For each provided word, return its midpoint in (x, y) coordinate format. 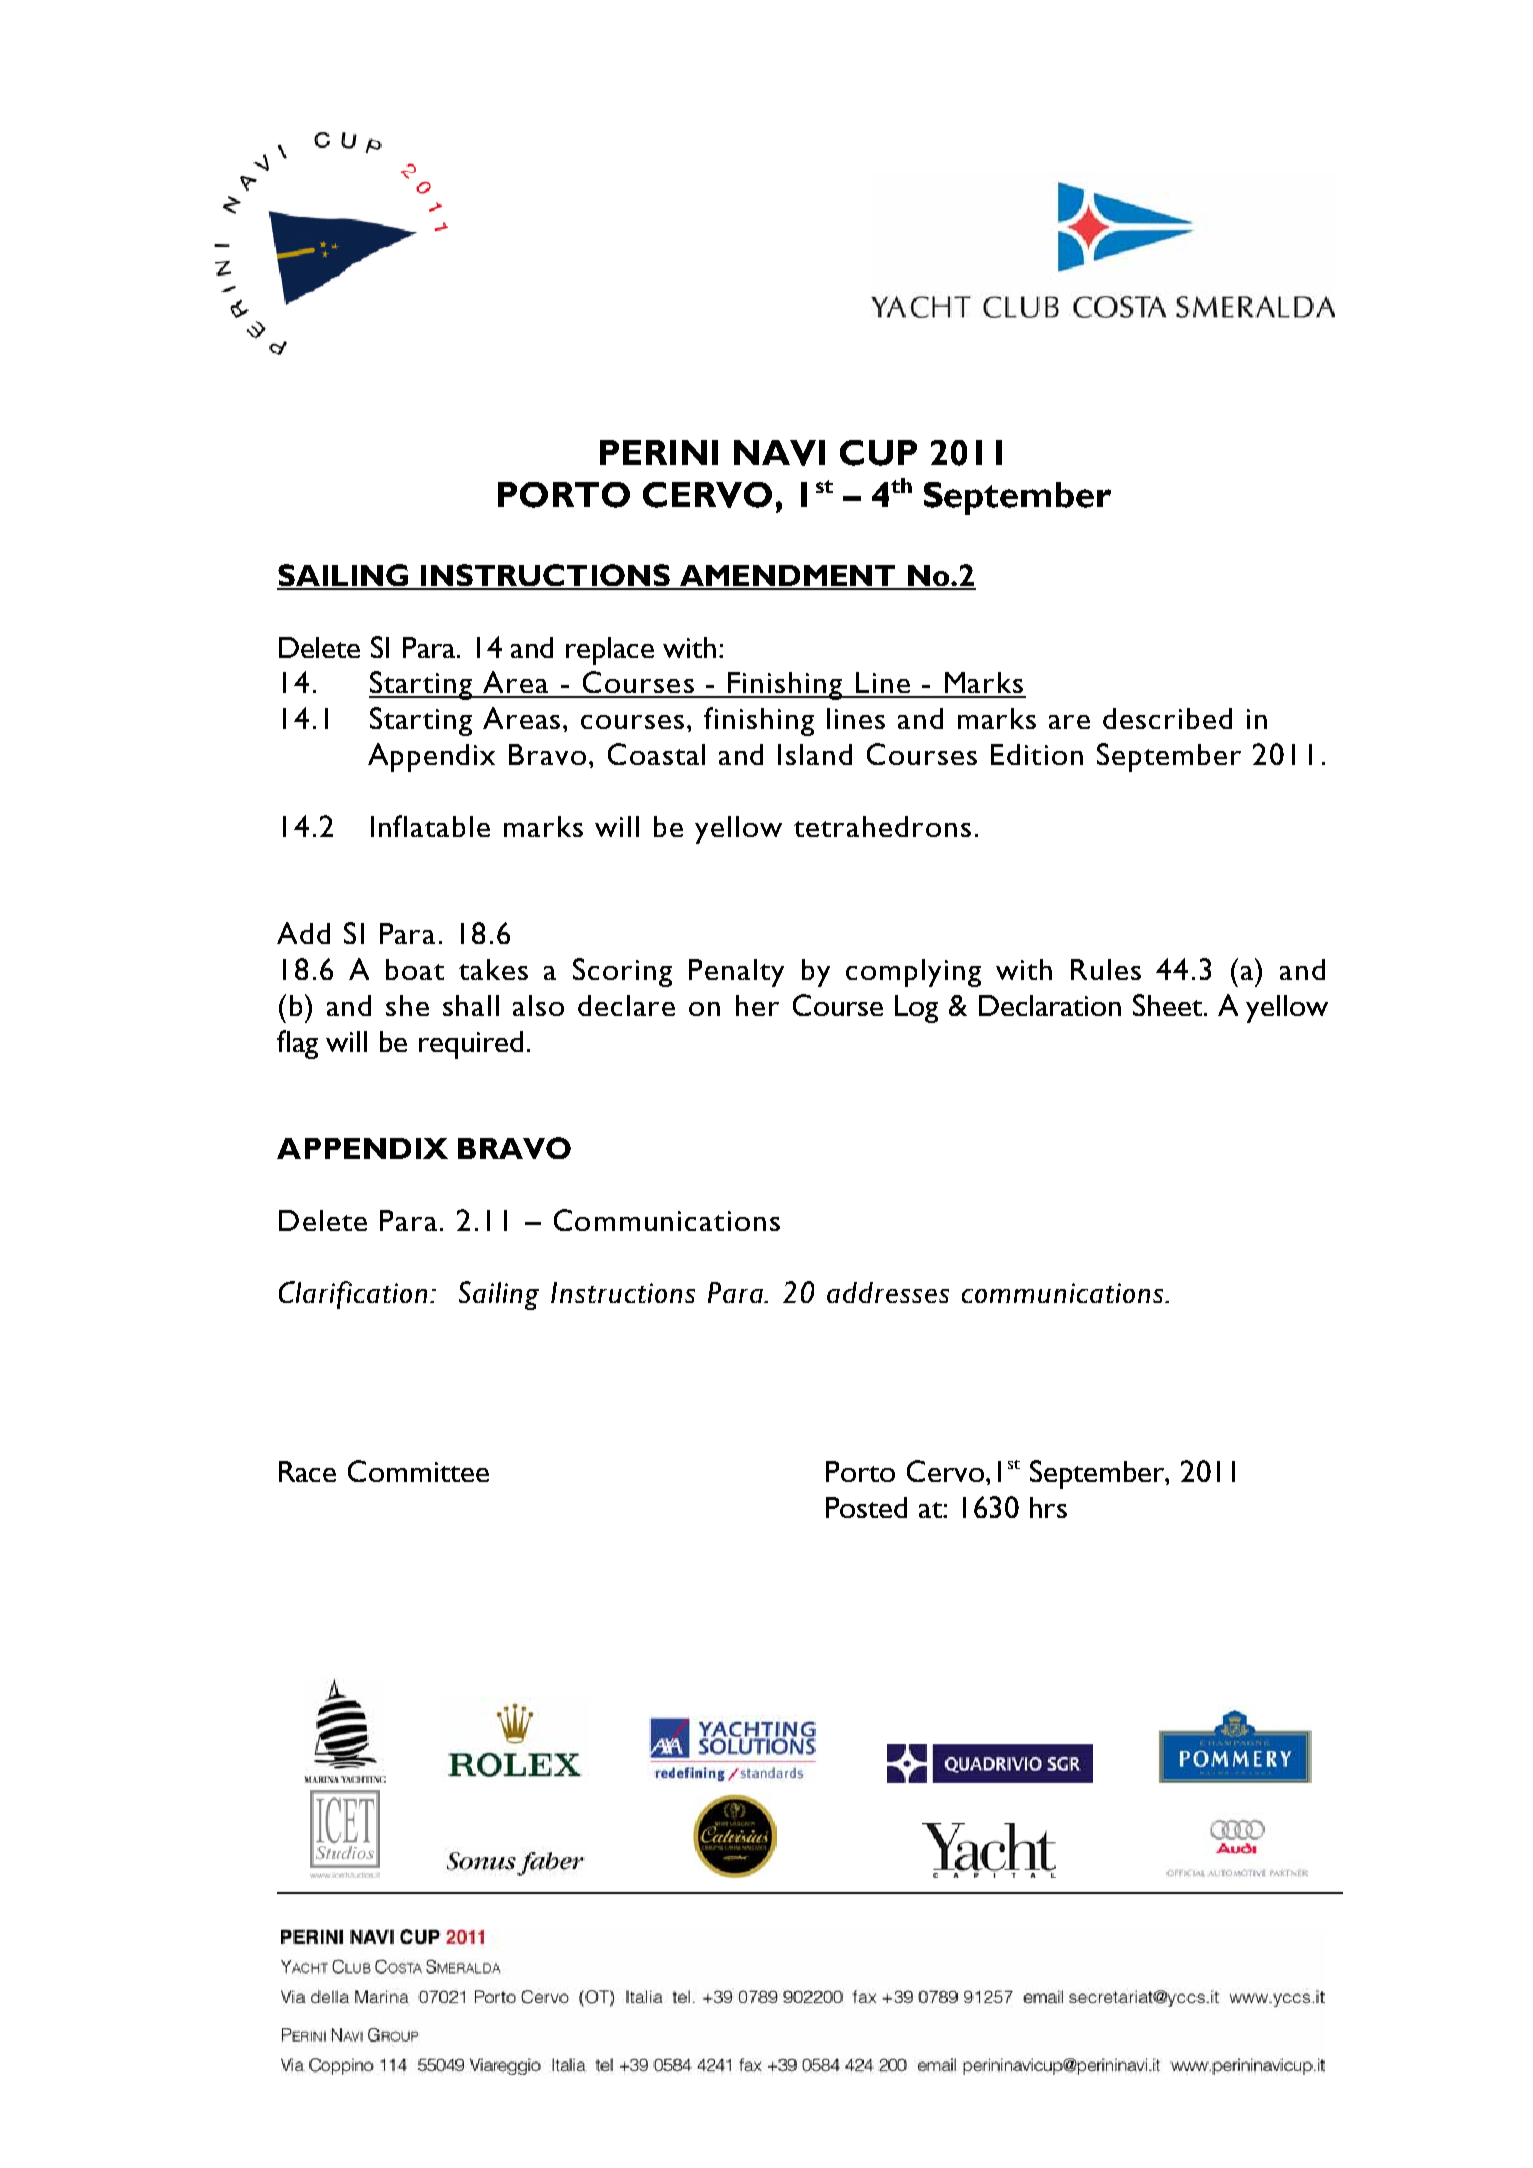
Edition (1037, 754)
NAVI (779, 453)
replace (610, 651)
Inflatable (430, 826)
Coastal (656, 754)
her (757, 1005)
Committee (418, 1471)
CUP (878, 453)
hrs (1048, 1507)
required (471, 1045)
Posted (866, 1507)
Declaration (1050, 1005)
